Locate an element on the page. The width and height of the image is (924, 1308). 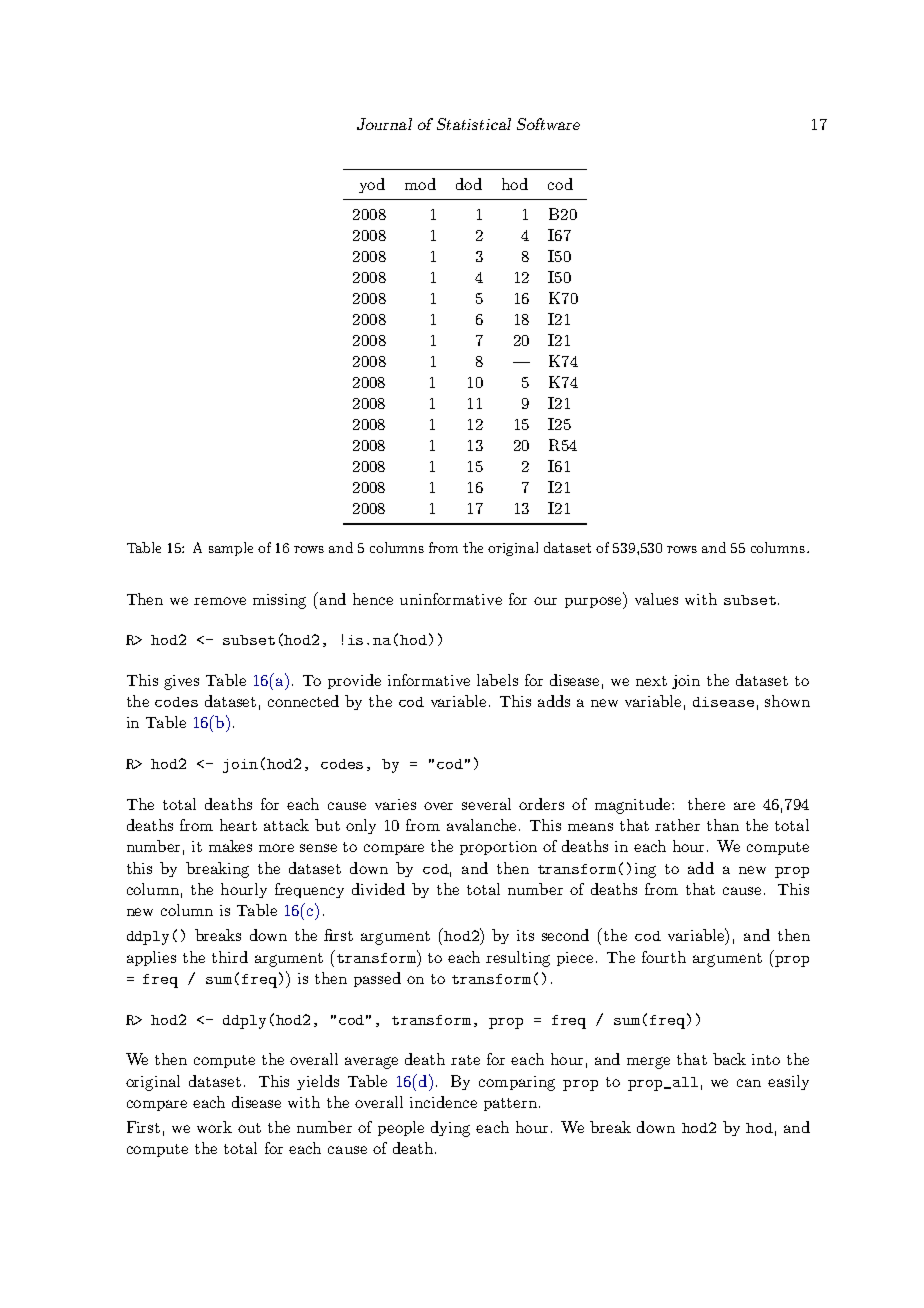
avalanche is located at coordinates (481, 825).
